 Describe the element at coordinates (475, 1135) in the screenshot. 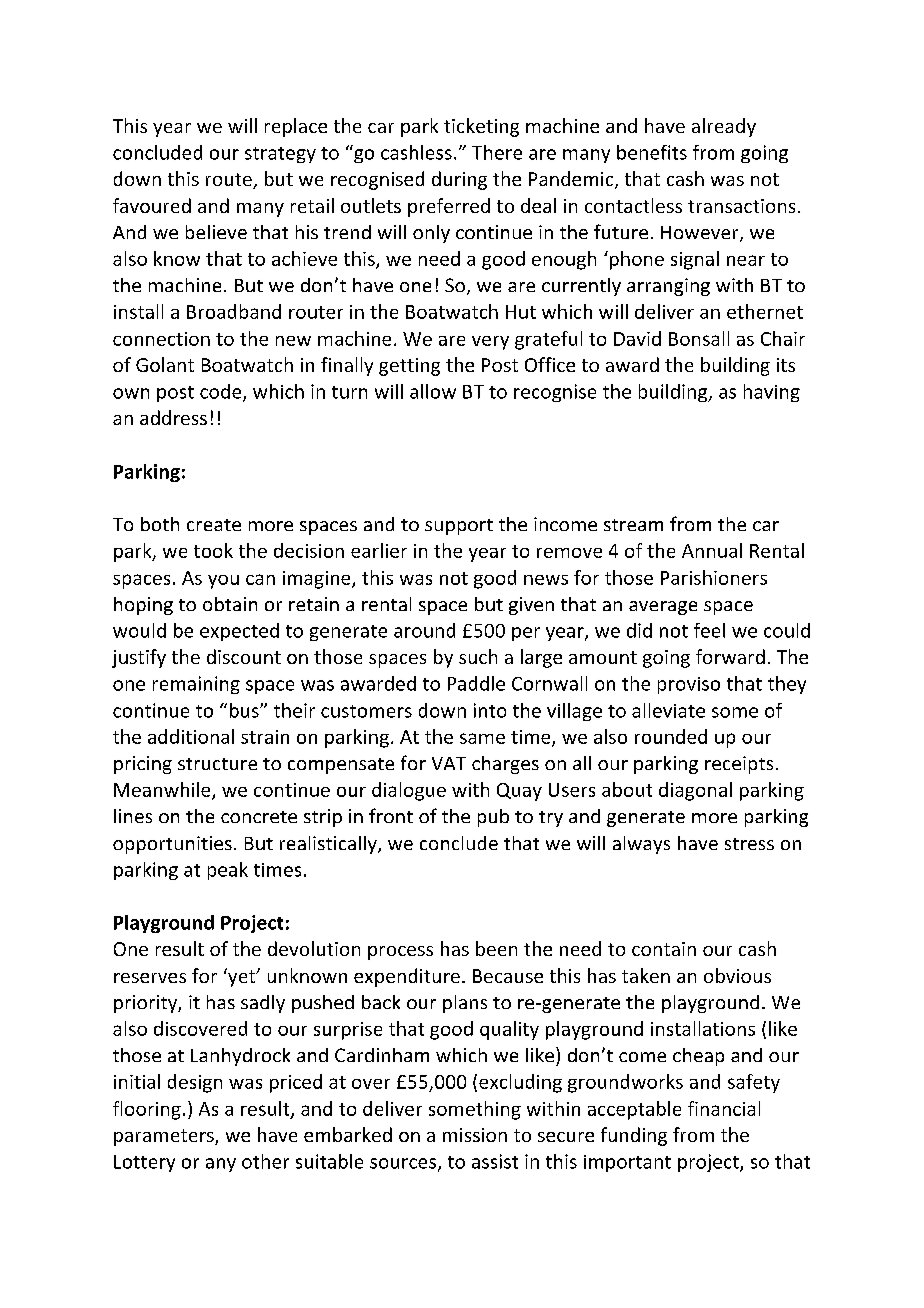

I see `mission` at that location.
